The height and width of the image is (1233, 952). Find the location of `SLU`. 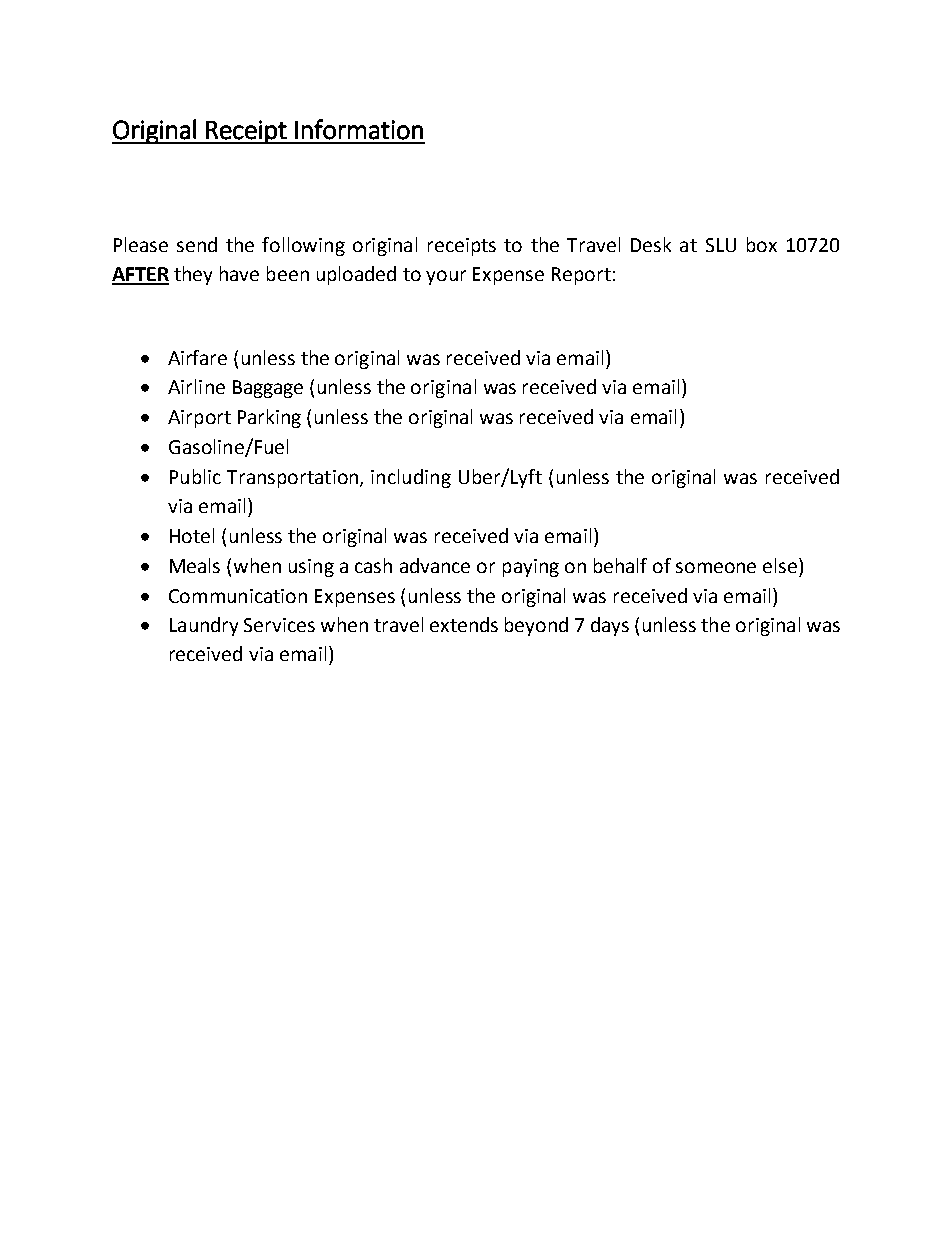

SLU is located at coordinates (721, 245).
